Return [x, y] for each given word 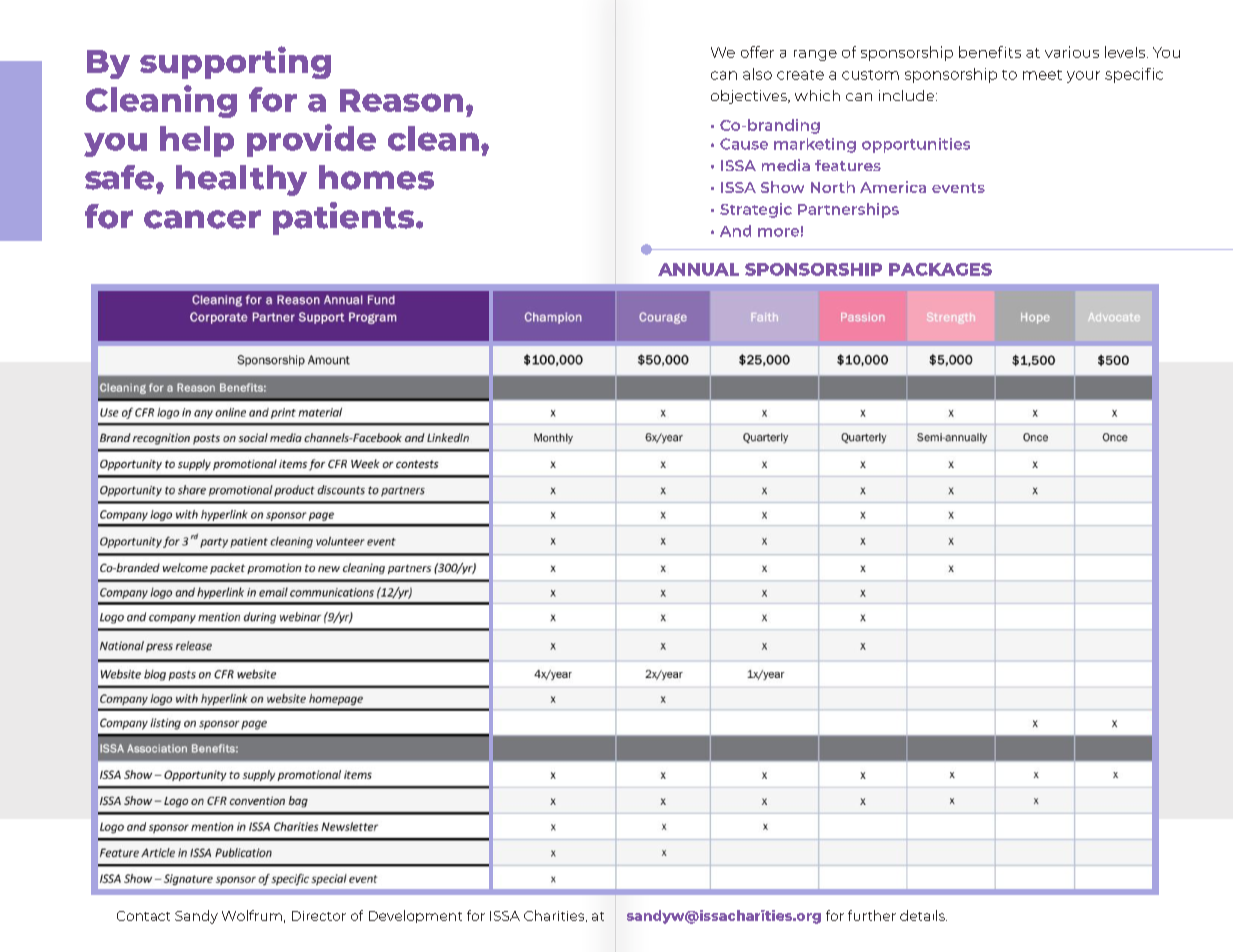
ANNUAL [698, 269]
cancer [202, 219]
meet [1042, 75]
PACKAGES [940, 269]
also [757, 74]
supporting [235, 62]
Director [319, 916]
